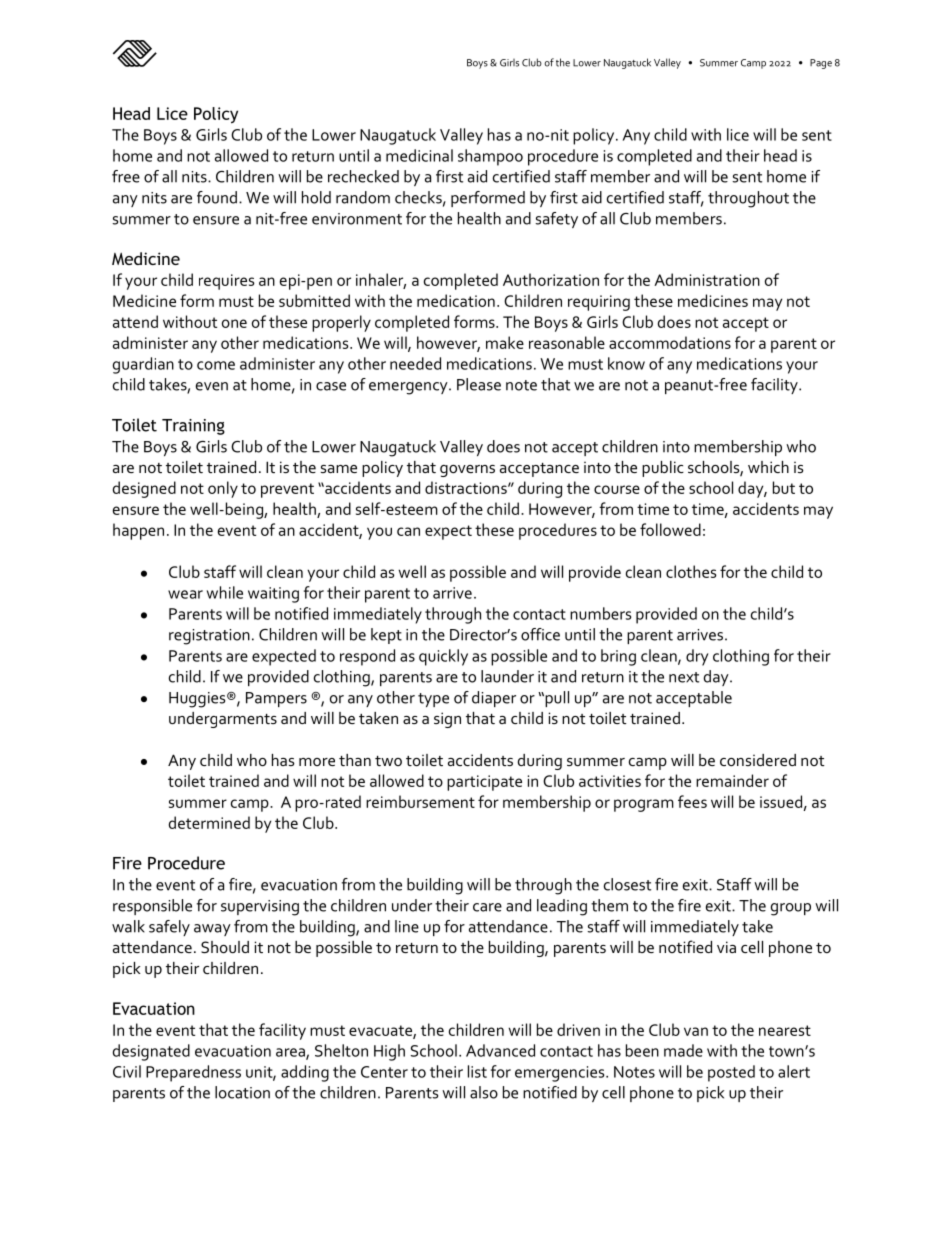 The image size is (952, 1233). I want to click on shampoo, so click(490, 157).
